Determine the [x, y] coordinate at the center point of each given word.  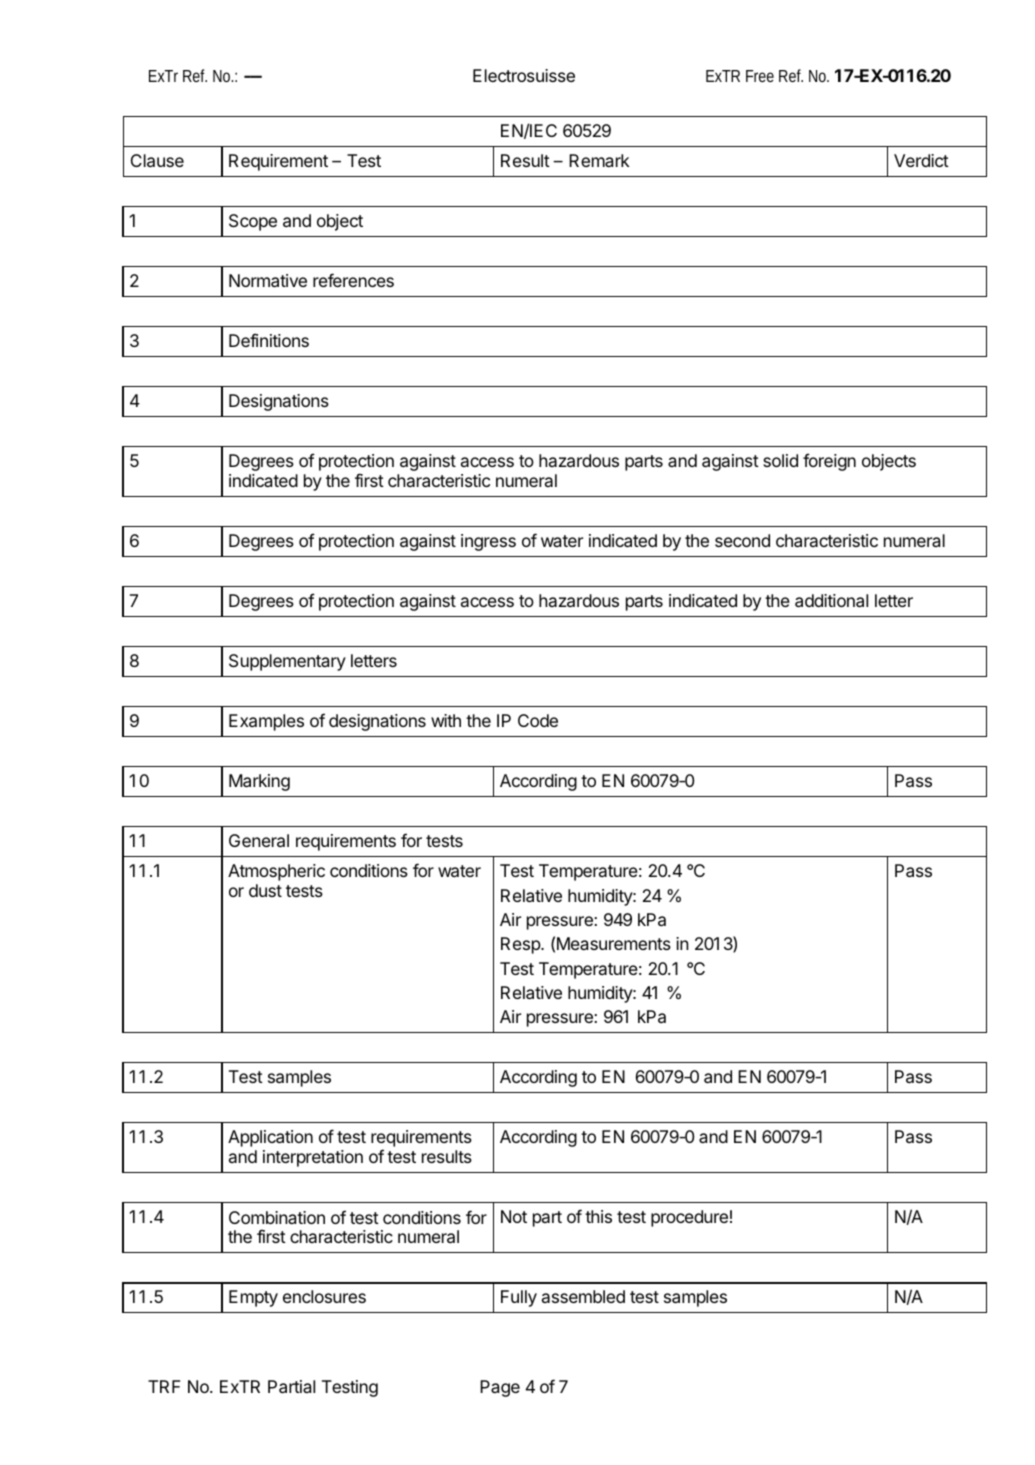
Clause [157, 160]
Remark [599, 160]
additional [831, 600]
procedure [689, 1218]
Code [538, 720]
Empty [253, 1298]
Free [760, 76]
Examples [266, 722]
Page [500, 1388]
